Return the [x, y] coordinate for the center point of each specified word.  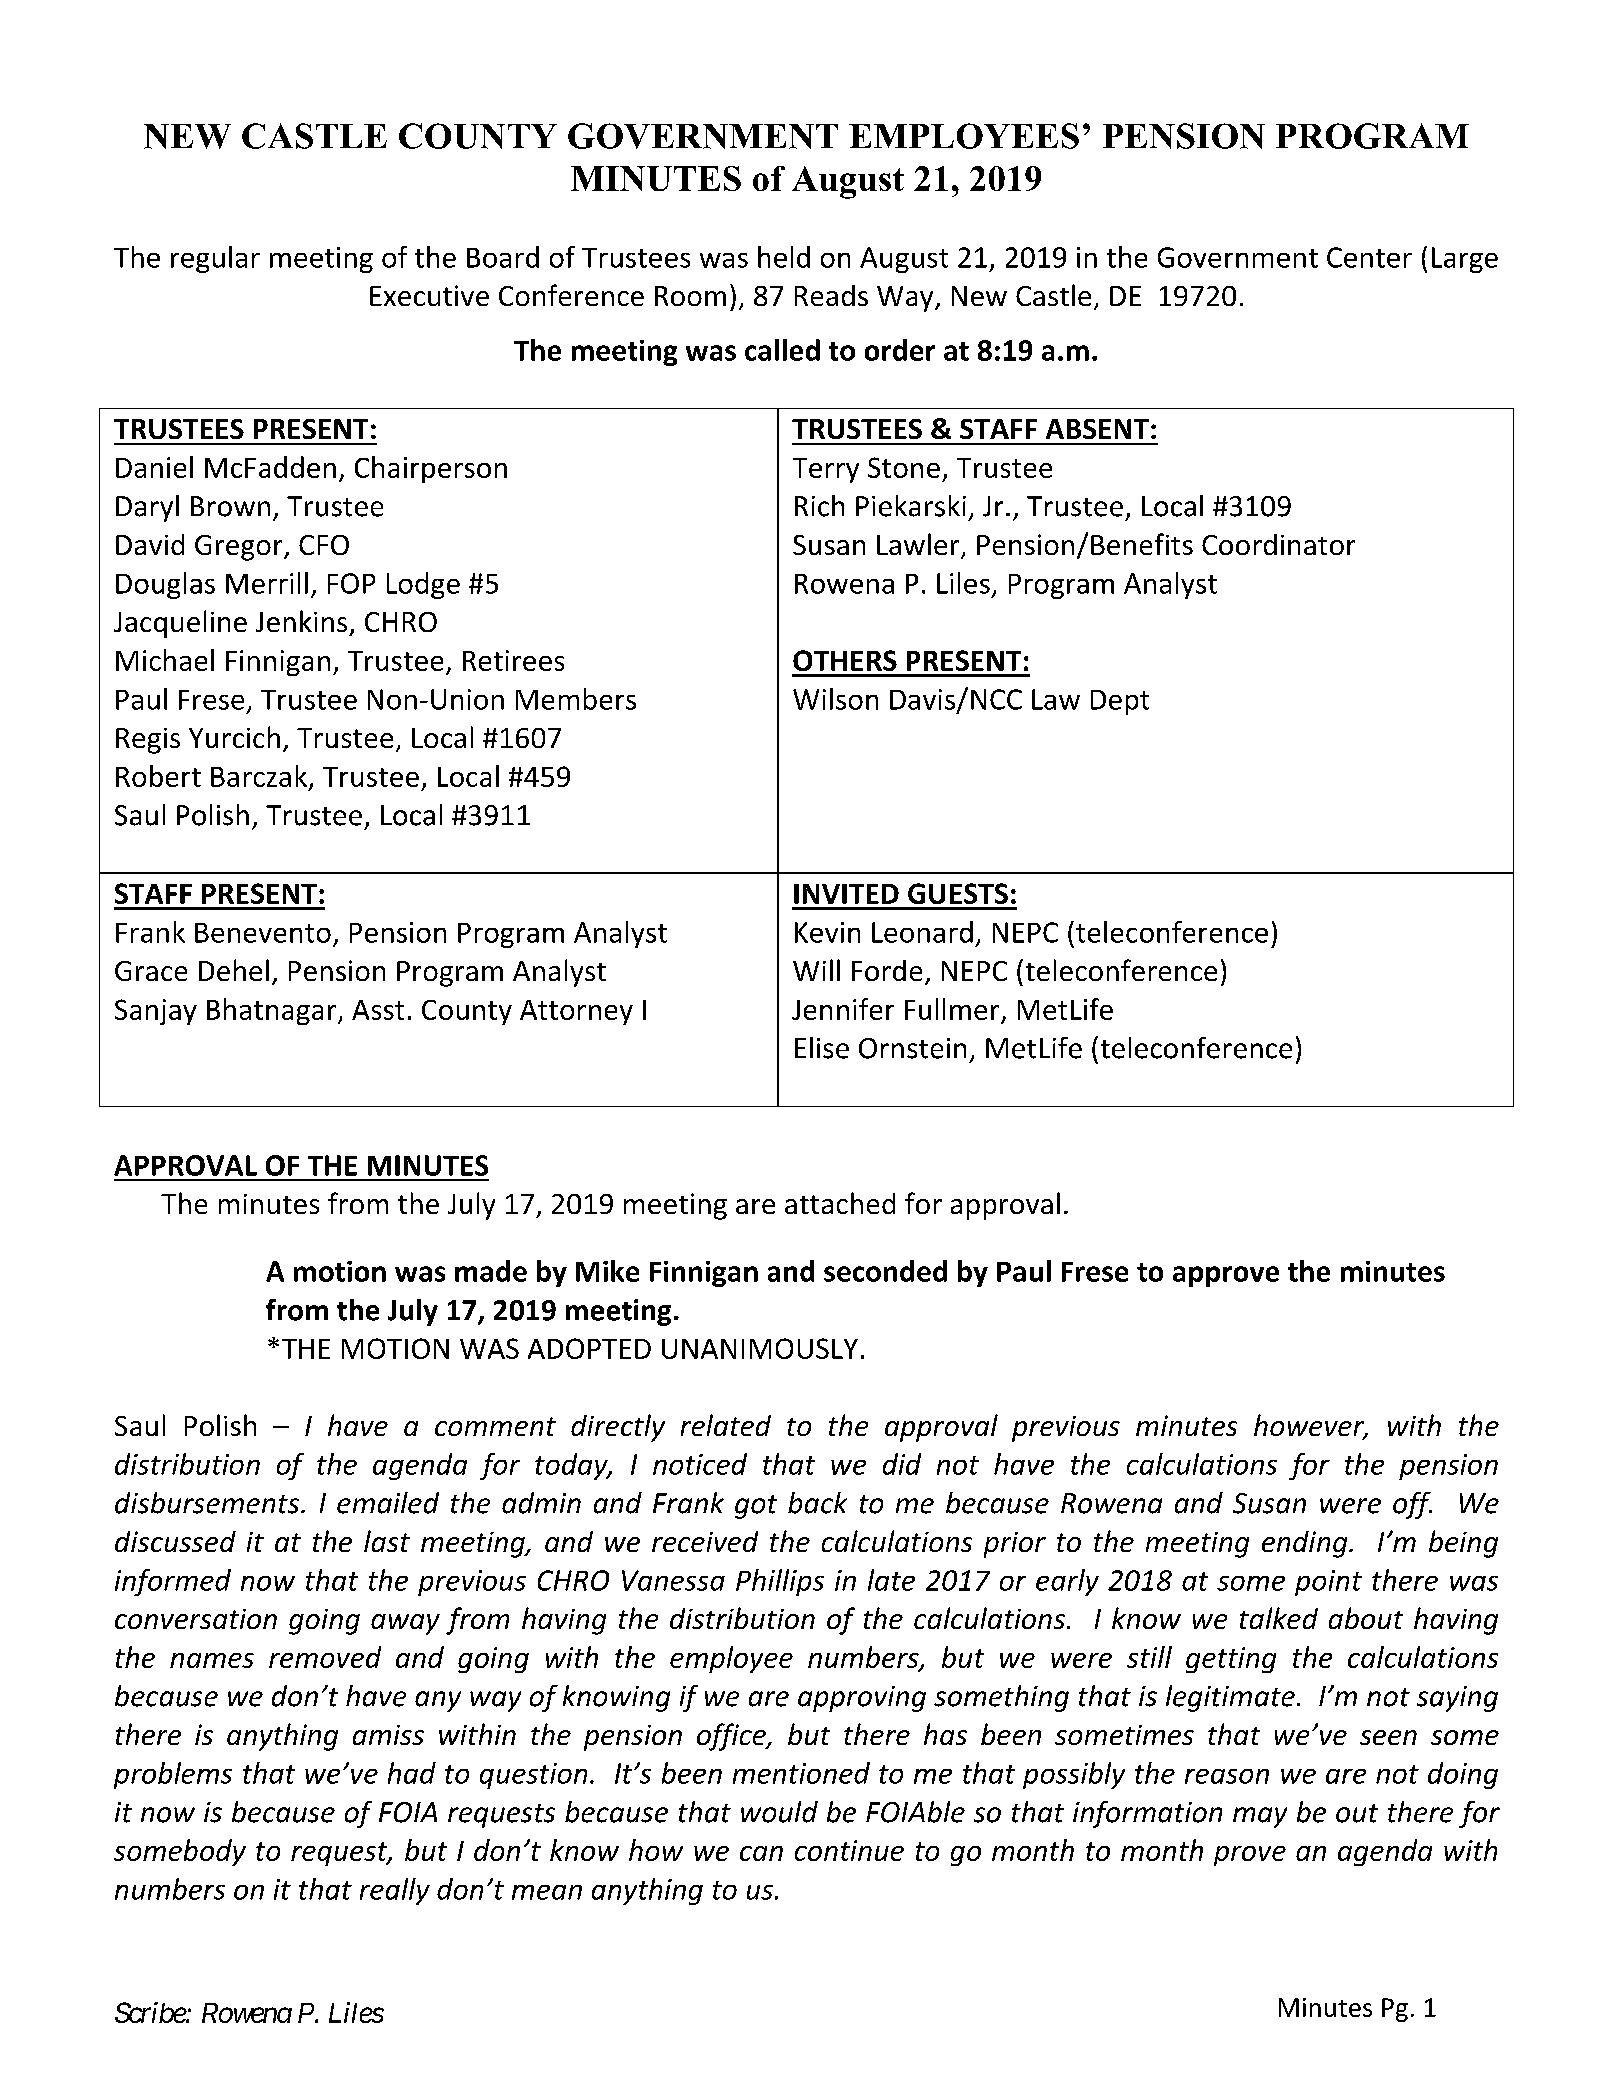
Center [1369, 257]
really [395, 1891]
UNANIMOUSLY [760, 1348]
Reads [831, 295]
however [1310, 1426]
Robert [158, 776]
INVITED [846, 894]
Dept [1120, 702]
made [491, 1271]
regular [215, 259]
